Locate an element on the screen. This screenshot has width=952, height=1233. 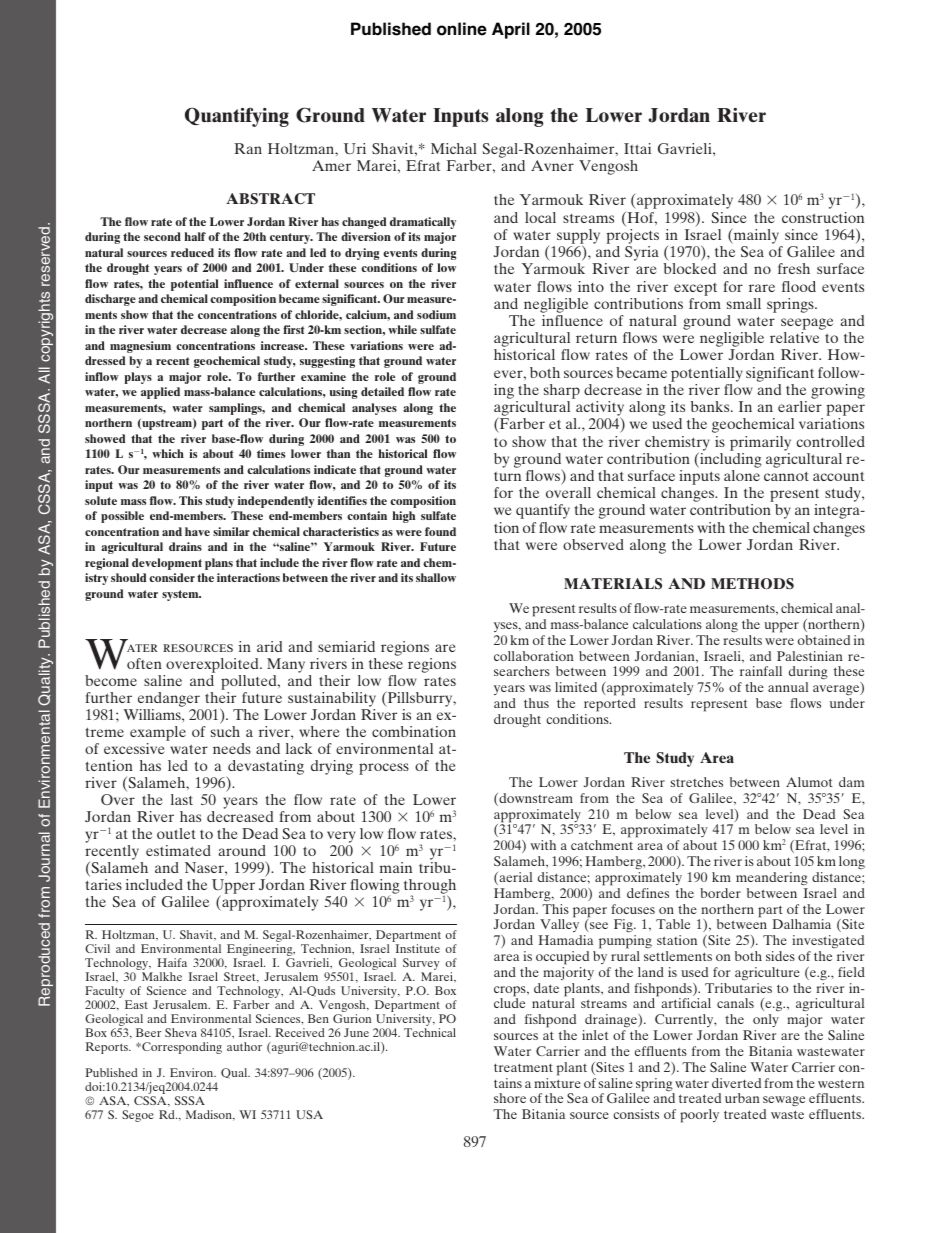
small is located at coordinates (744, 303).
